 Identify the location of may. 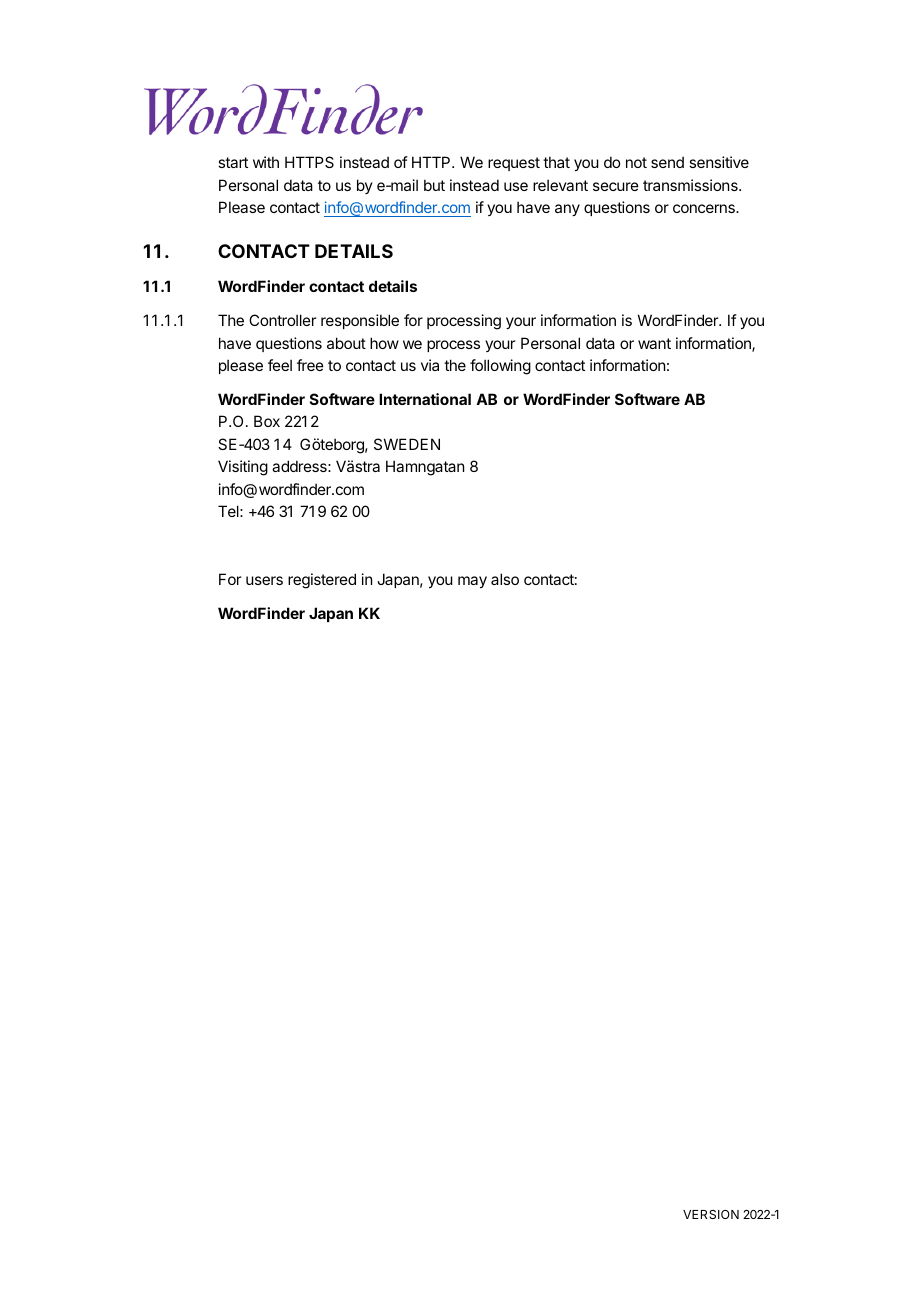
(472, 582).
